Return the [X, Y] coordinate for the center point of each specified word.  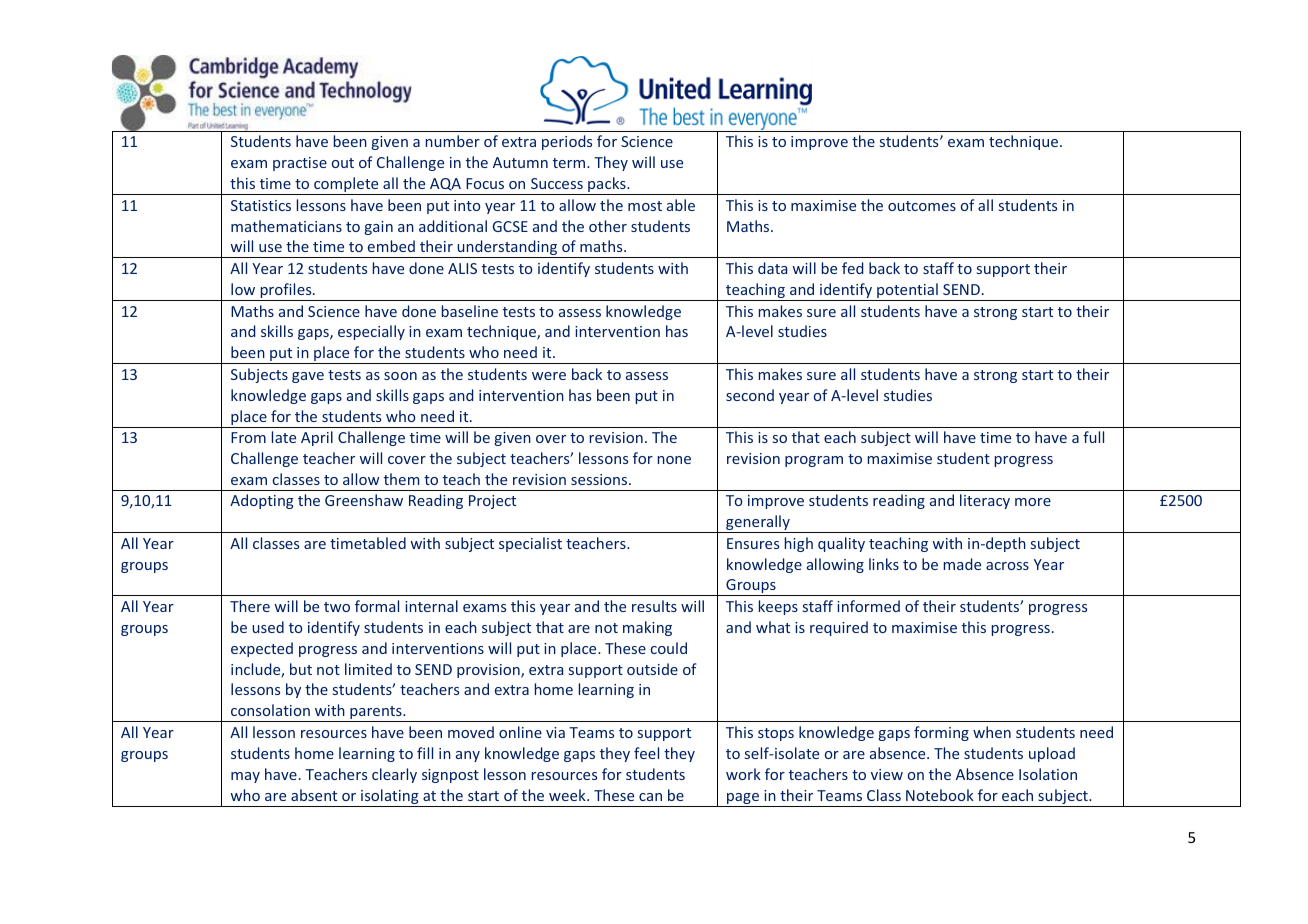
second [750, 395]
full [1093, 437]
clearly [394, 775]
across [1007, 566]
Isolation [1048, 774]
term [570, 163]
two [337, 607]
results [654, 606]
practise [300, 164]
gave [308, 377]
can [650, 797]
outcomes [922, 206]
